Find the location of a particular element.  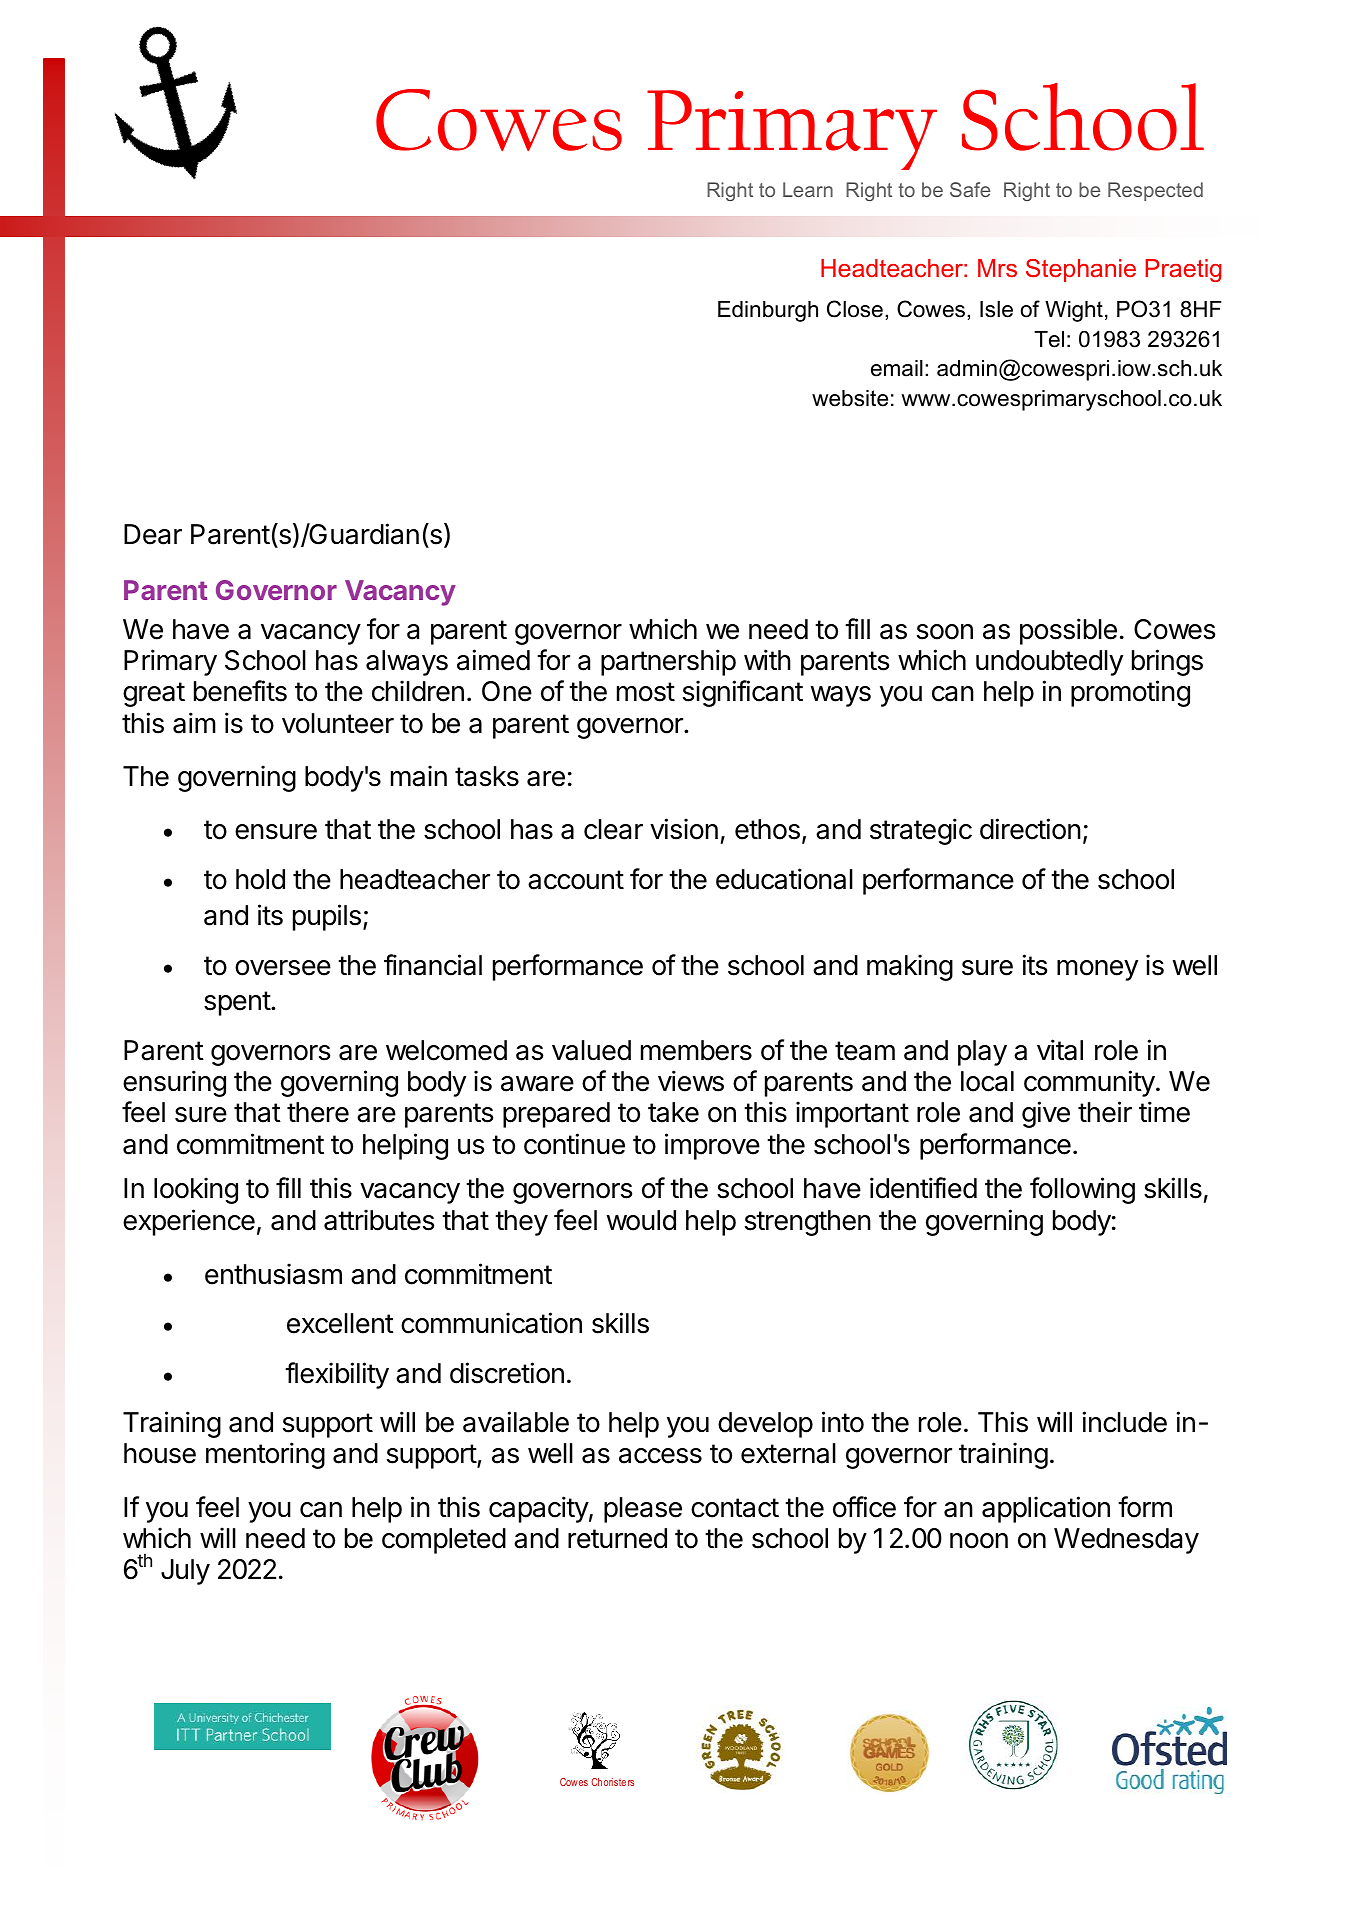

give is located at coordinates (1046, 1114).
